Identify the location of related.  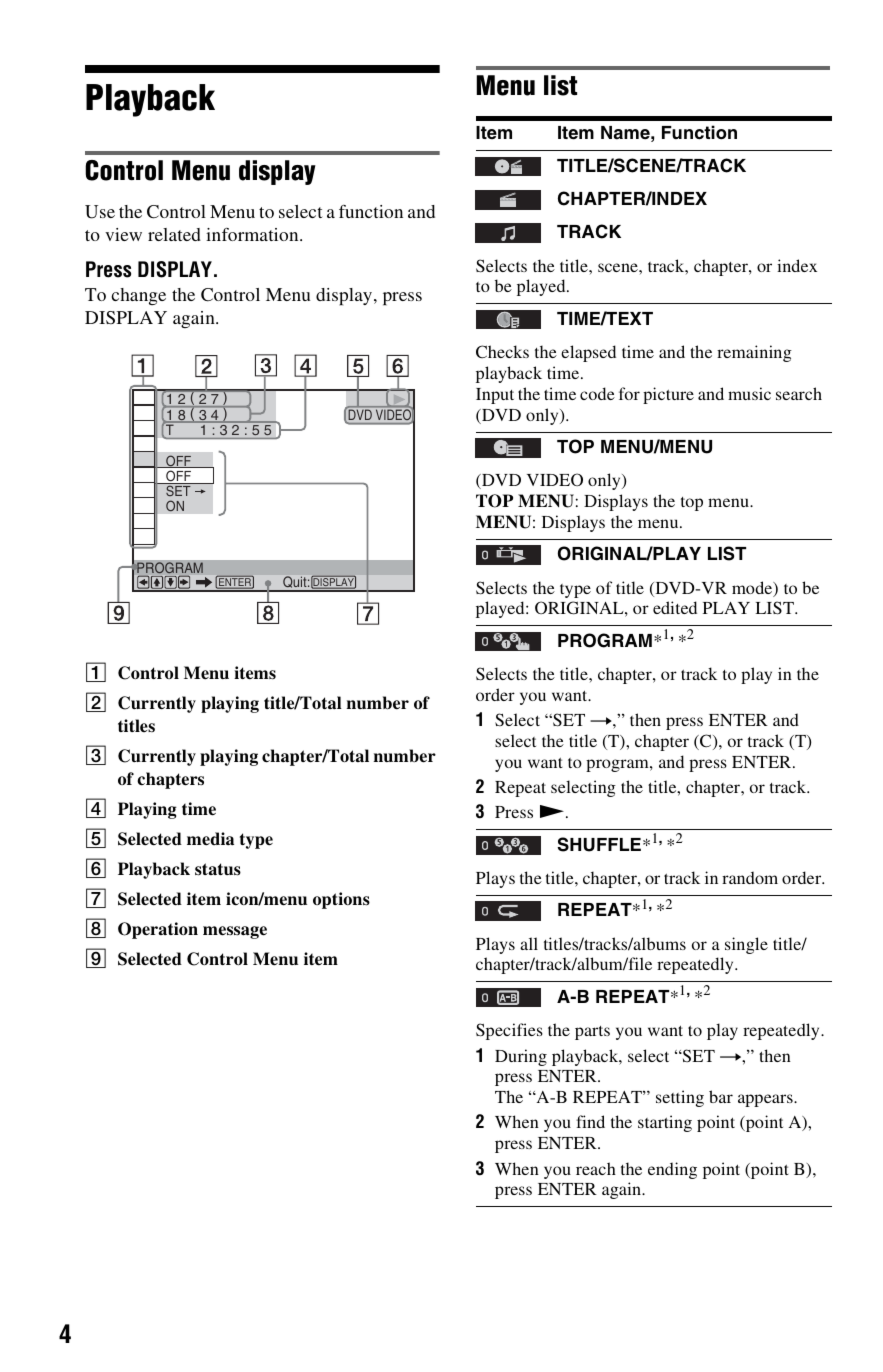
(174, 234).
